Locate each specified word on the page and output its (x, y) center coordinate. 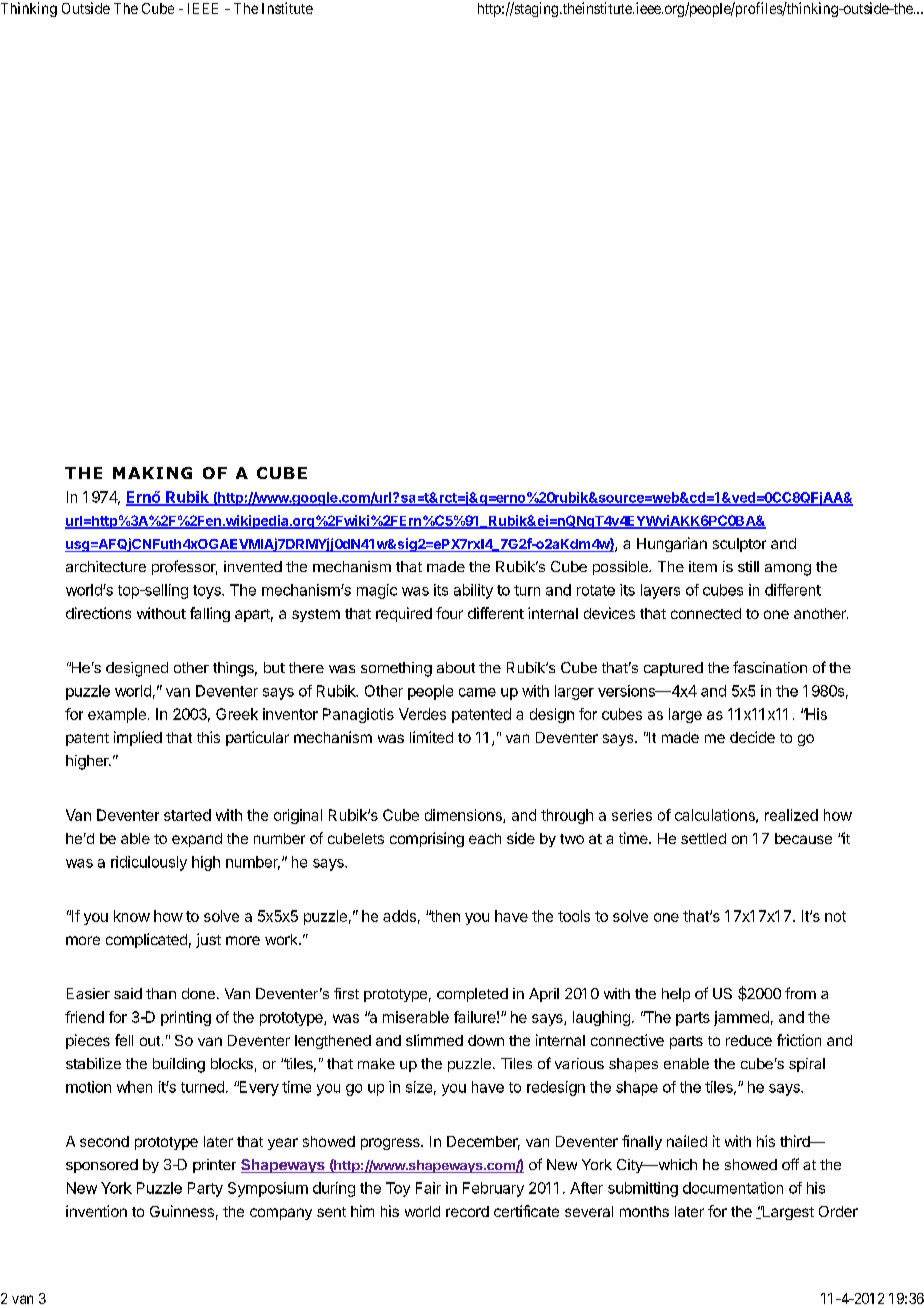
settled (703, 838)
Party (205, 1189)
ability (473, 591)
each (485, 838)
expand (197, 840)
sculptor (739, 545)
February (493, 1189)
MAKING (152, 473)
